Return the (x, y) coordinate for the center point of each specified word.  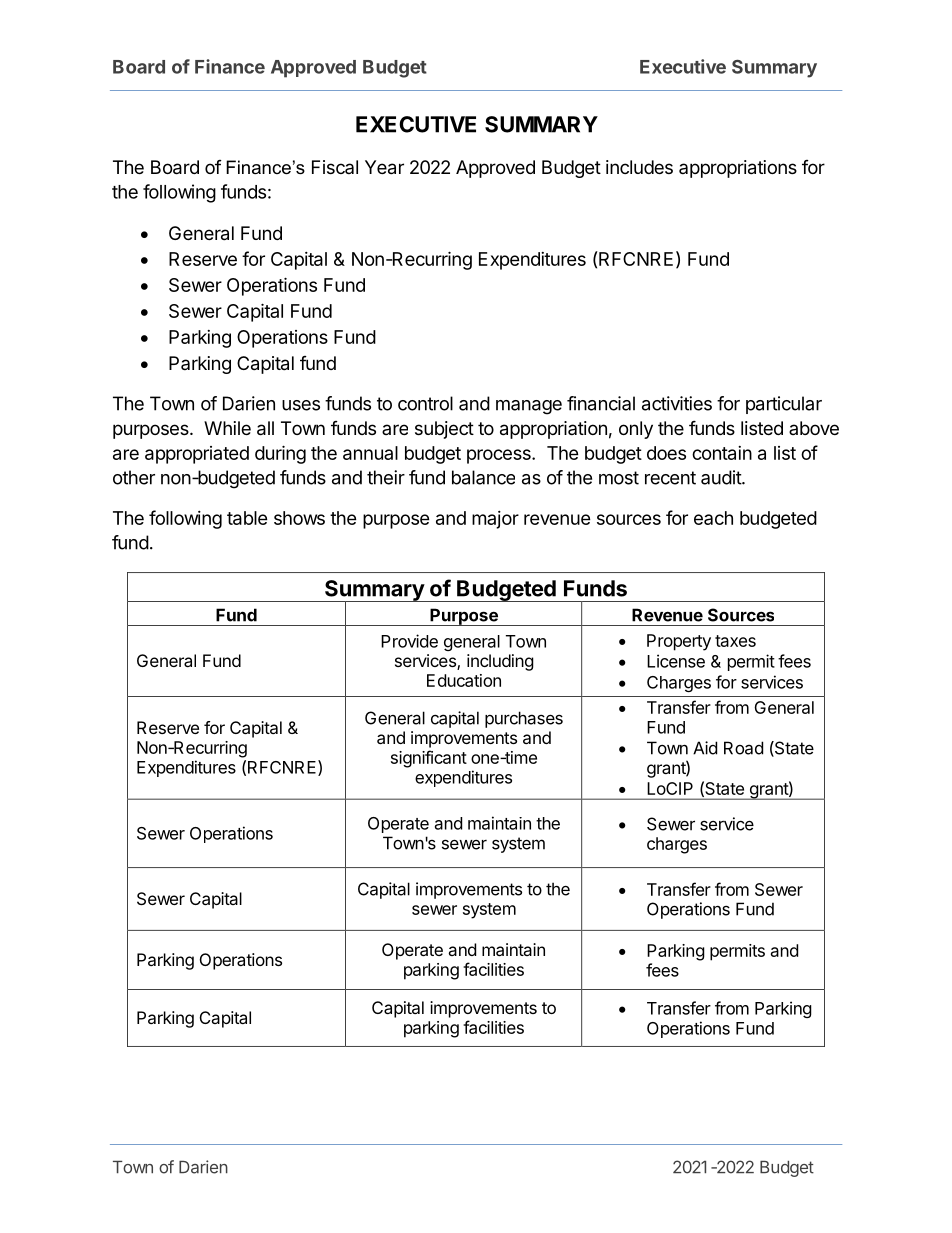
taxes (735, 641)
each (713, 518)
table (247, 518)
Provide (409, 641)
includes (639, 167)
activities (677, 403)
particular (784, 405)
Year (384, 167)
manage (529, 407)
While (227, 428)
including (500, 662)
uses (301, 405)
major (495, 520)
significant (429, 759)
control (425, 403)
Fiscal (335, 167)
